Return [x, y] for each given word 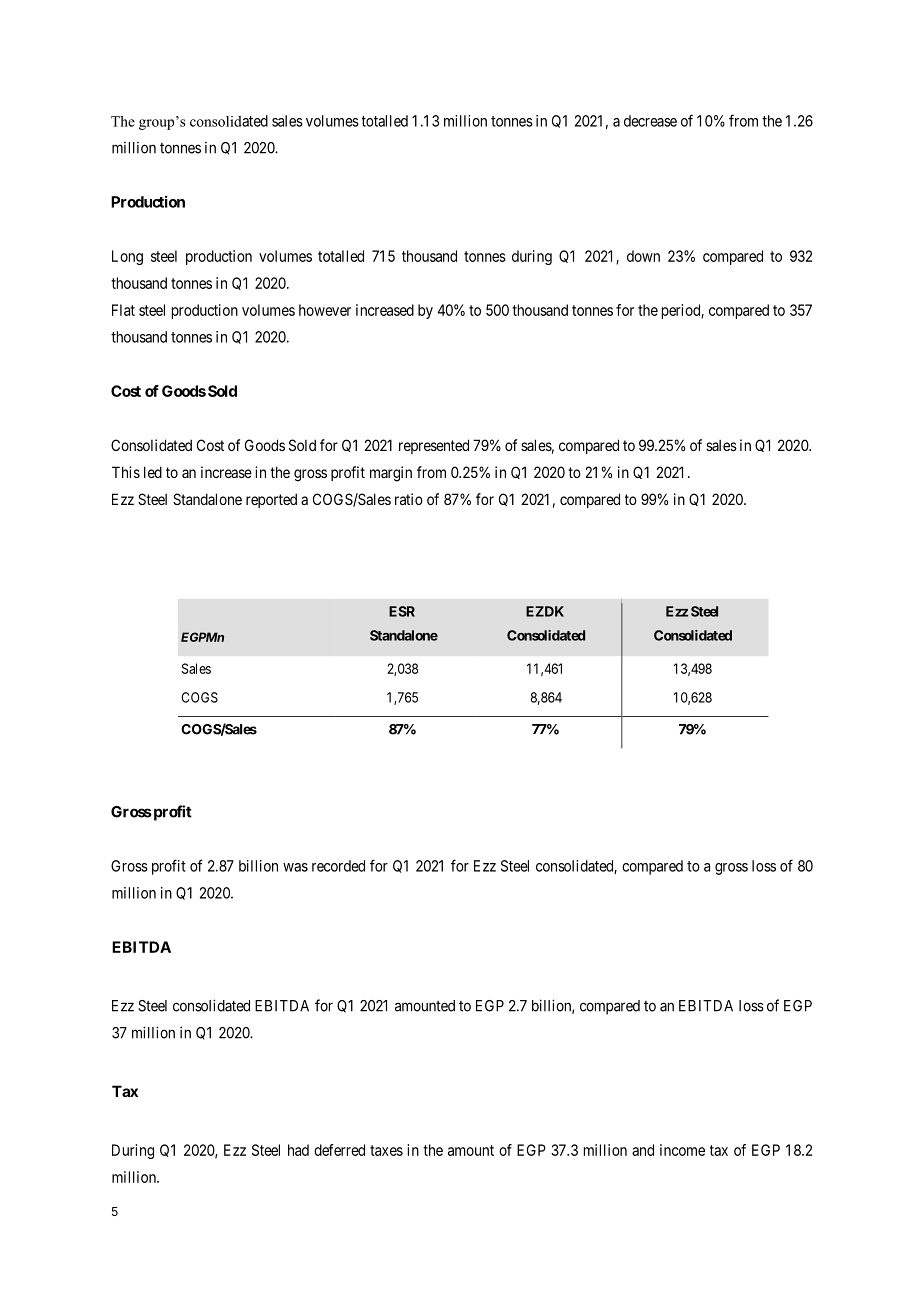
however [325, 310]
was [295, 867]
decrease [650, 121]
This [126, 472]
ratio [409, 499]
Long [127, 257]
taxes [386, 1150]
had [298, 1150]
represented [434, 446]
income [682, 1150]
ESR [402, 611]
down [643, 256]
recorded [338, 866]
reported [271, 500]
